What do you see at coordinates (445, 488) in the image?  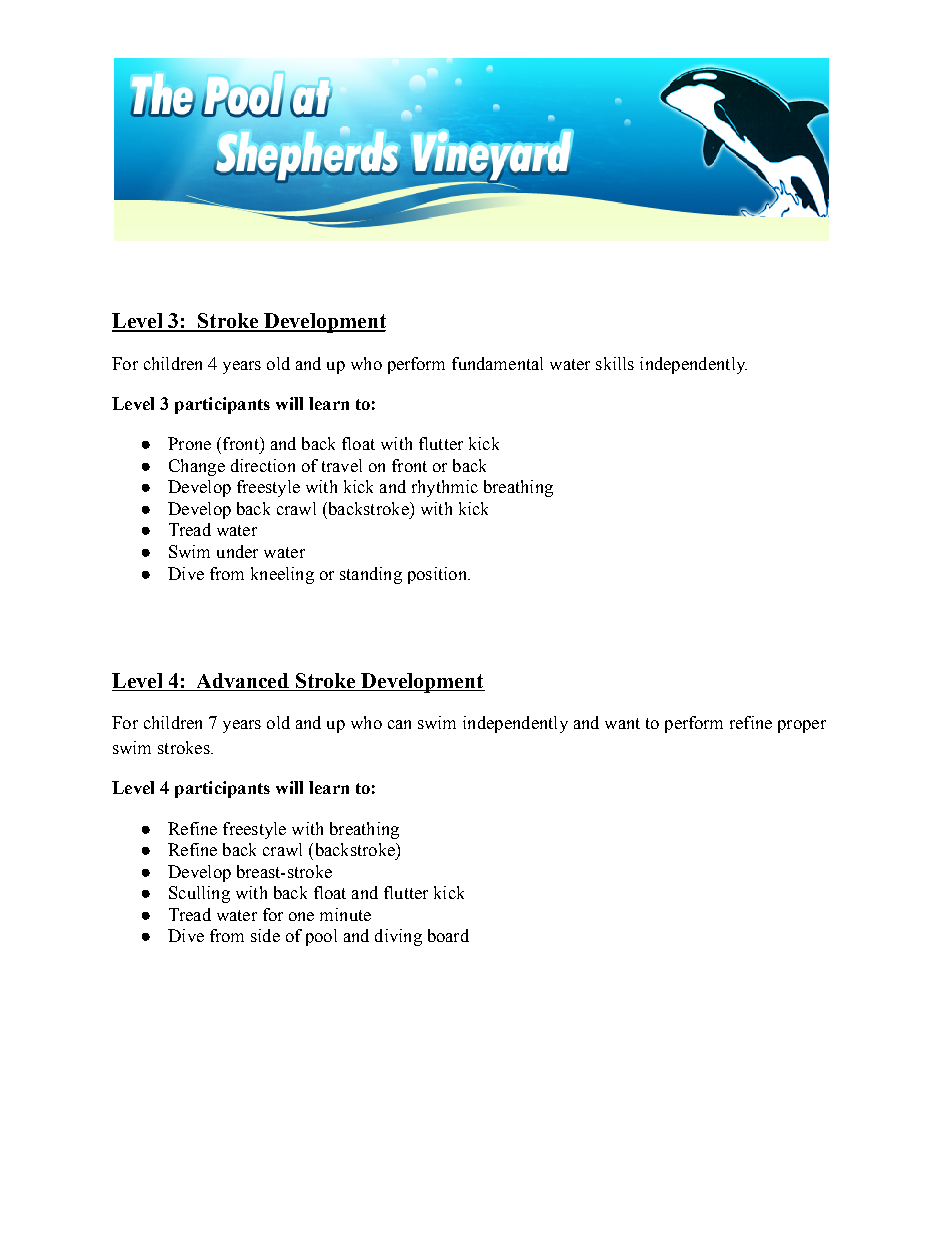 I see `rhythmic` at bounding box center [445, 488].
